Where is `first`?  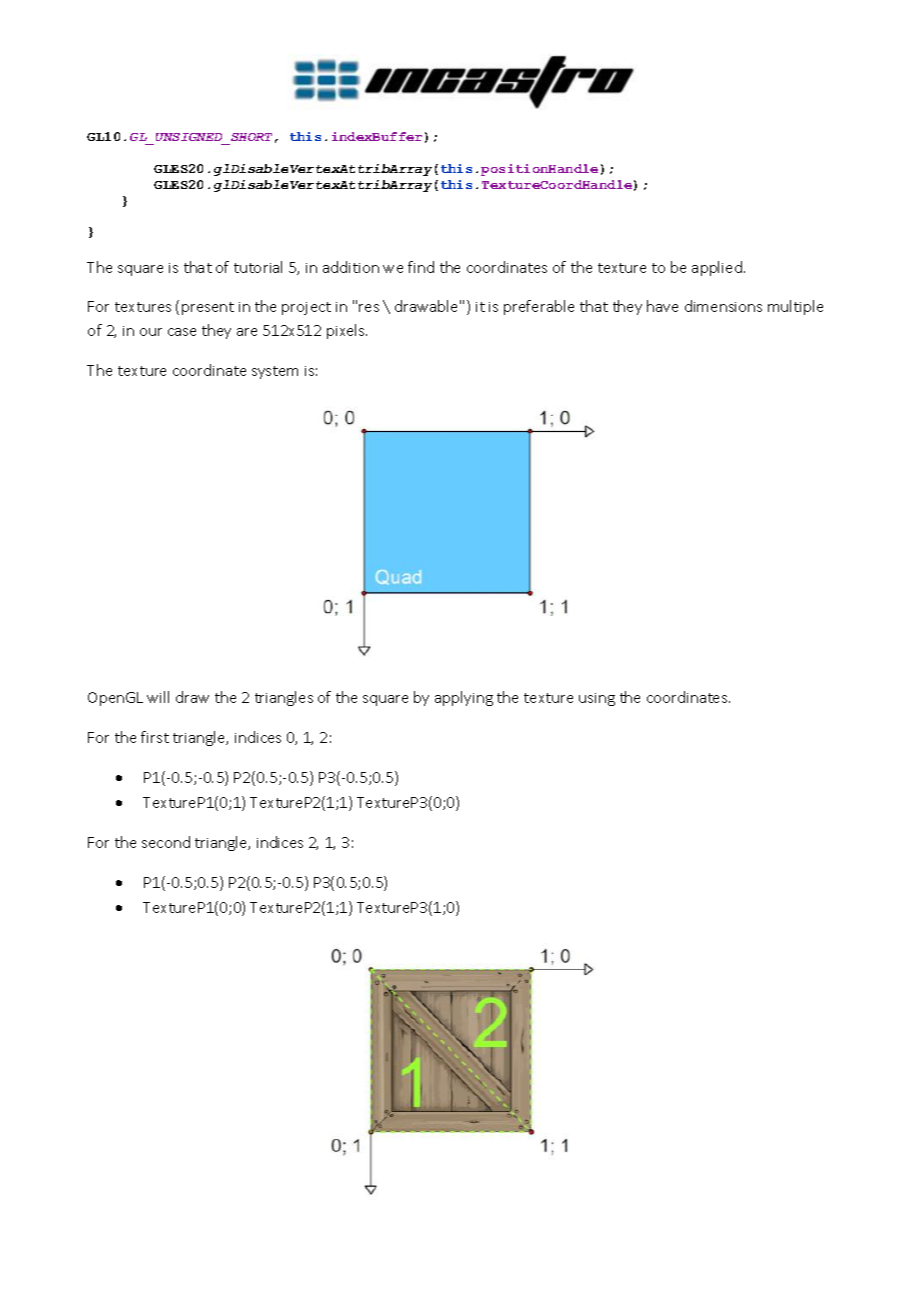 first is located at coordinates (155, 737).
